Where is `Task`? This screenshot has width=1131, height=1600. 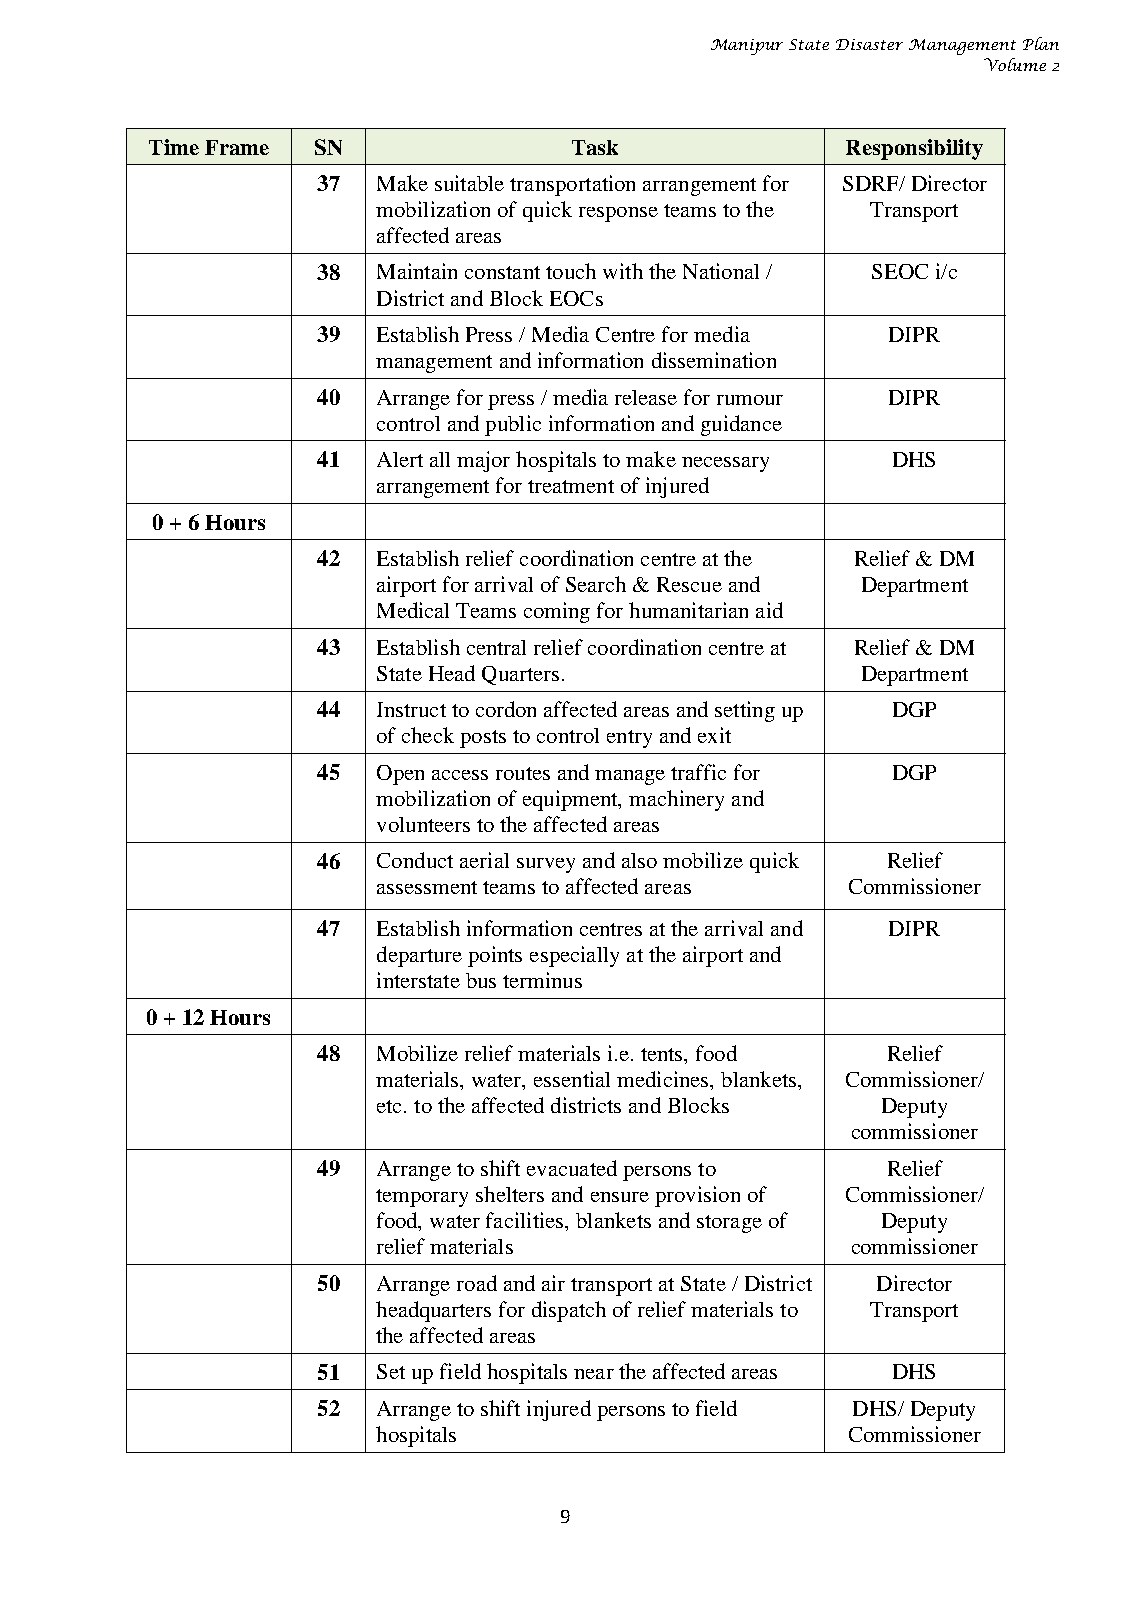 Task is located at coordinates (595, 147).
